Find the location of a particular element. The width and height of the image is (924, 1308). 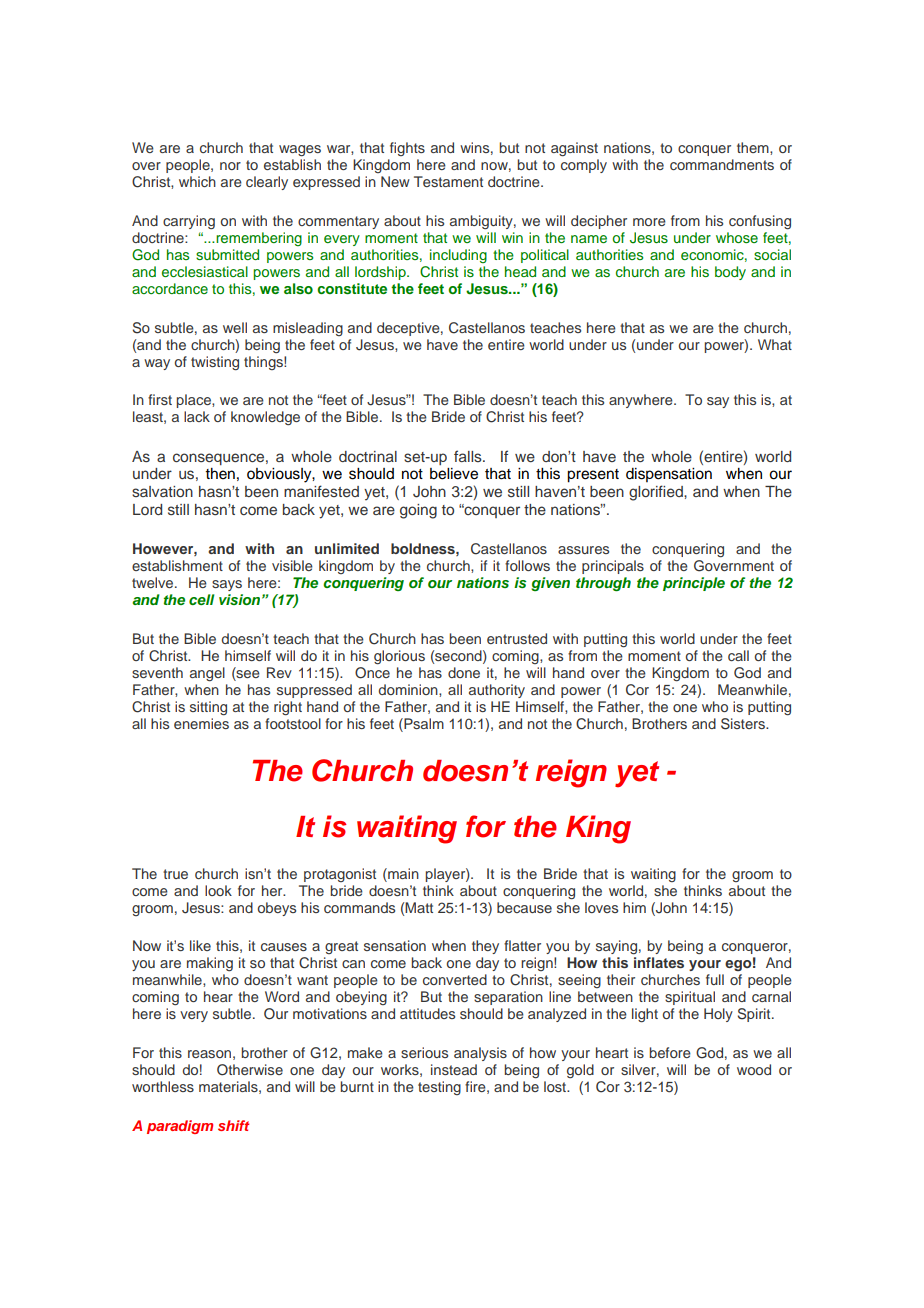

angel is located at coordinates (207, 674).
